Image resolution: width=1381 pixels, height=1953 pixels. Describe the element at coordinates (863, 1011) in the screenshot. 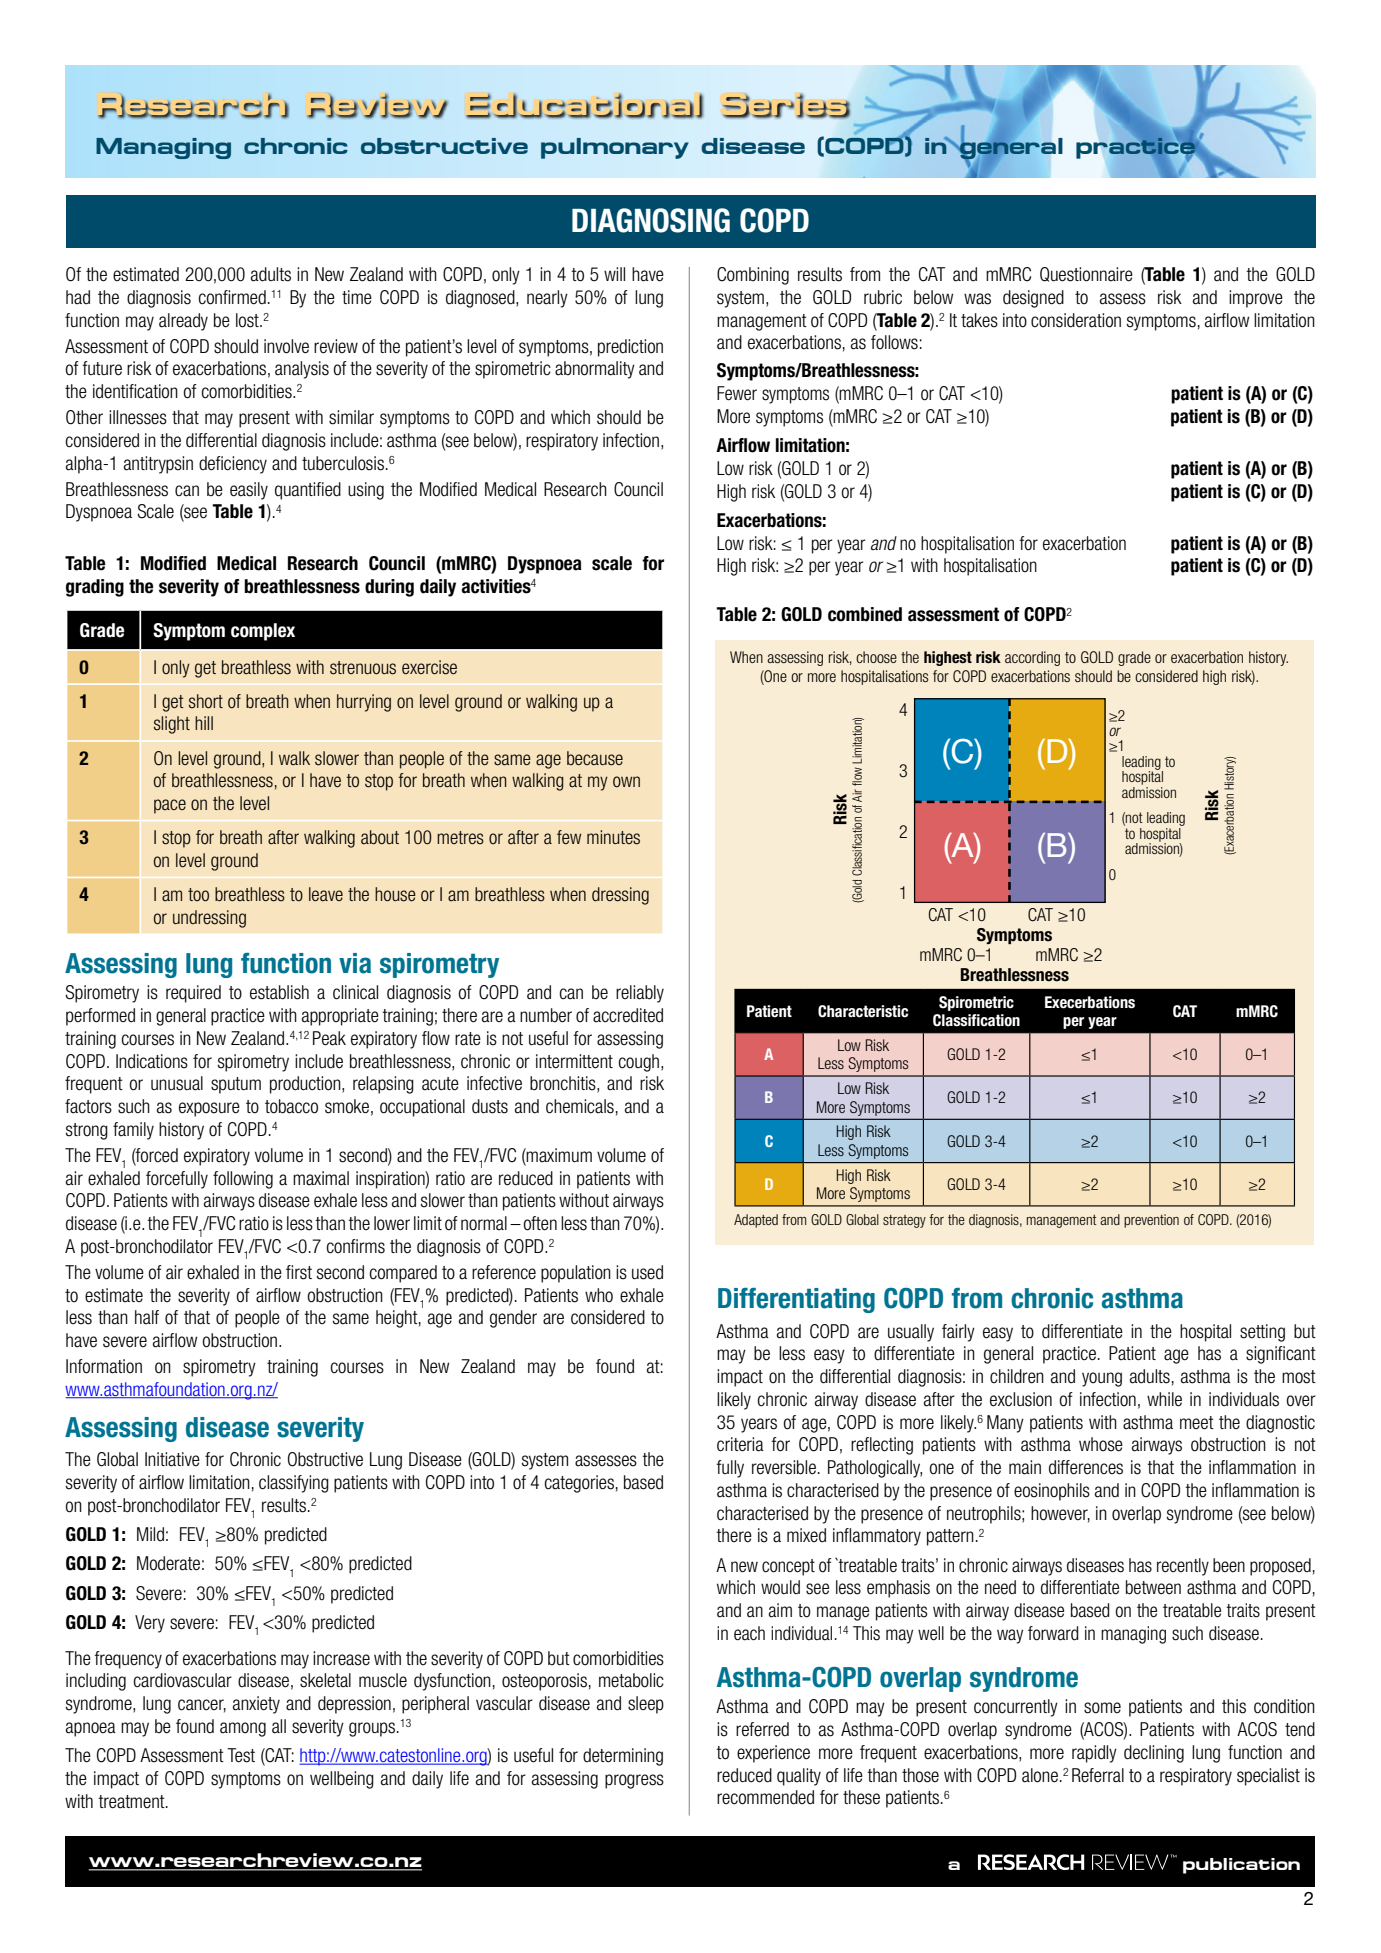

I see `Characteristic` at that location.
